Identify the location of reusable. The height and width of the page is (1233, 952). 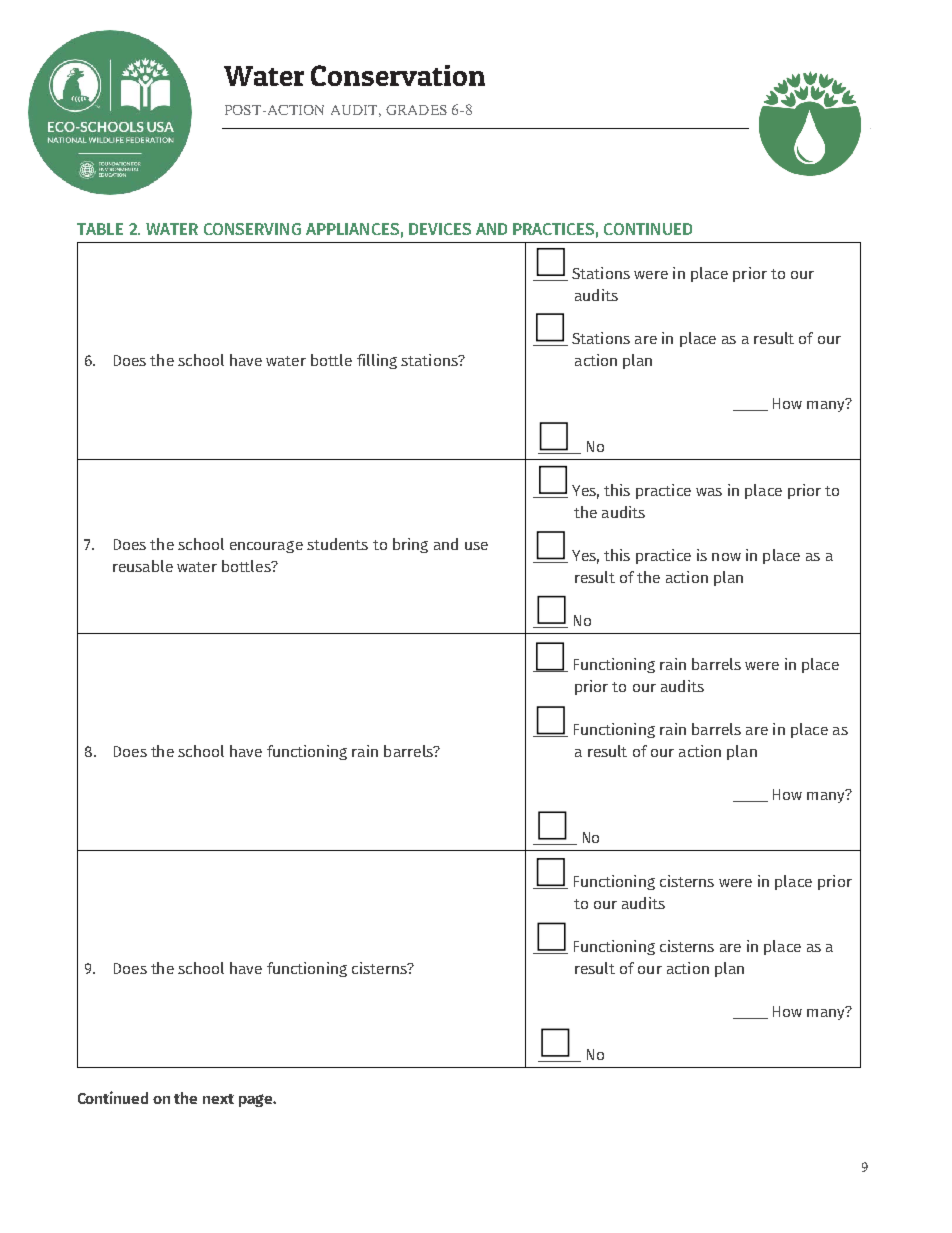
(143, 566).
